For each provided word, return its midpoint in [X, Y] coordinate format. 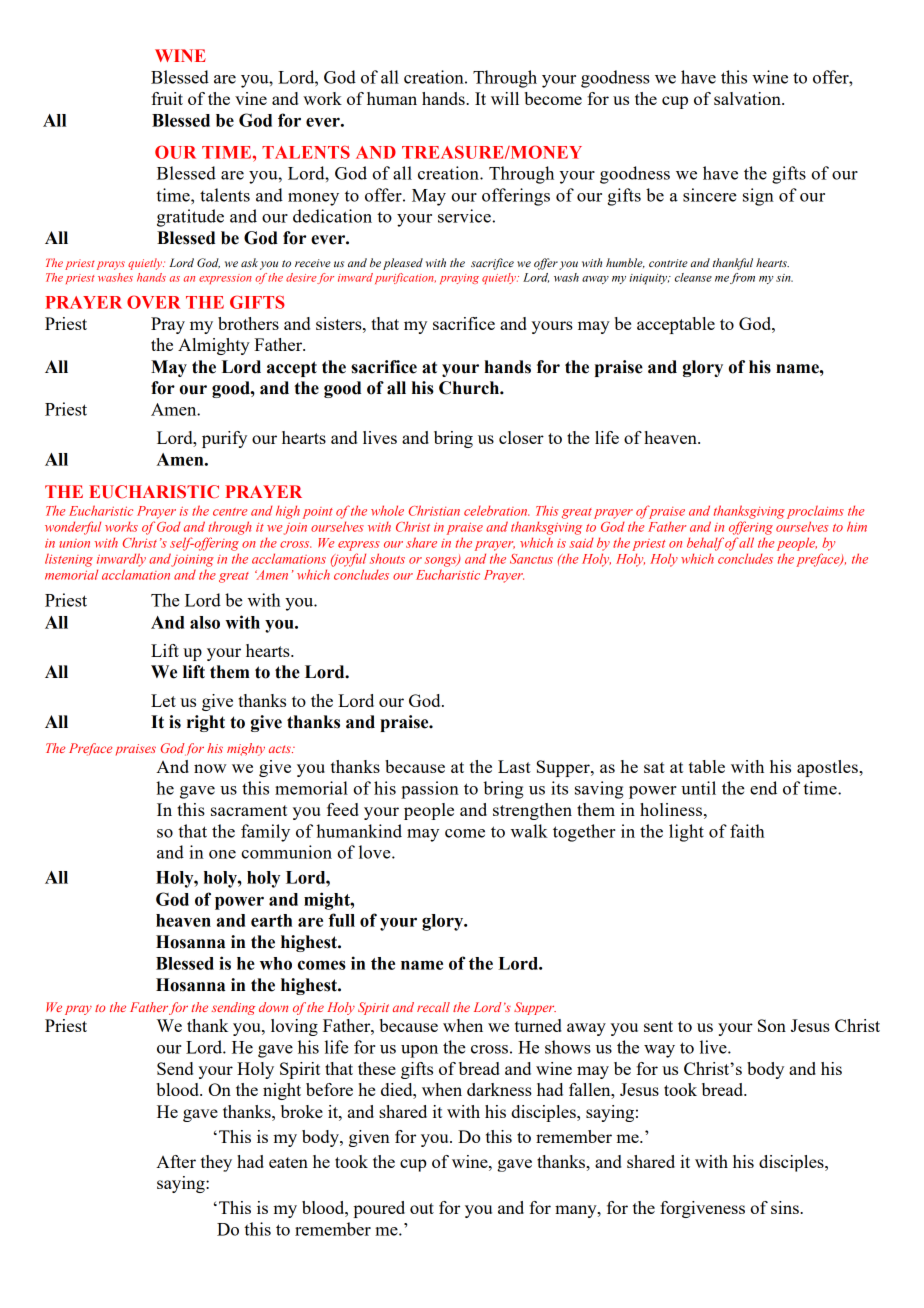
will [505, 98]
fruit [167, 98]
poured [379, 1209]
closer [521, 437]
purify [224, 439]
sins [786, 1207]
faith [747, 831]
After [176, 1161]
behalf [705, 544]
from [742, 278]
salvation [748, 98]
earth [271, 920]
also [205, 622]
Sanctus [531, 559]
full [341, 920]
